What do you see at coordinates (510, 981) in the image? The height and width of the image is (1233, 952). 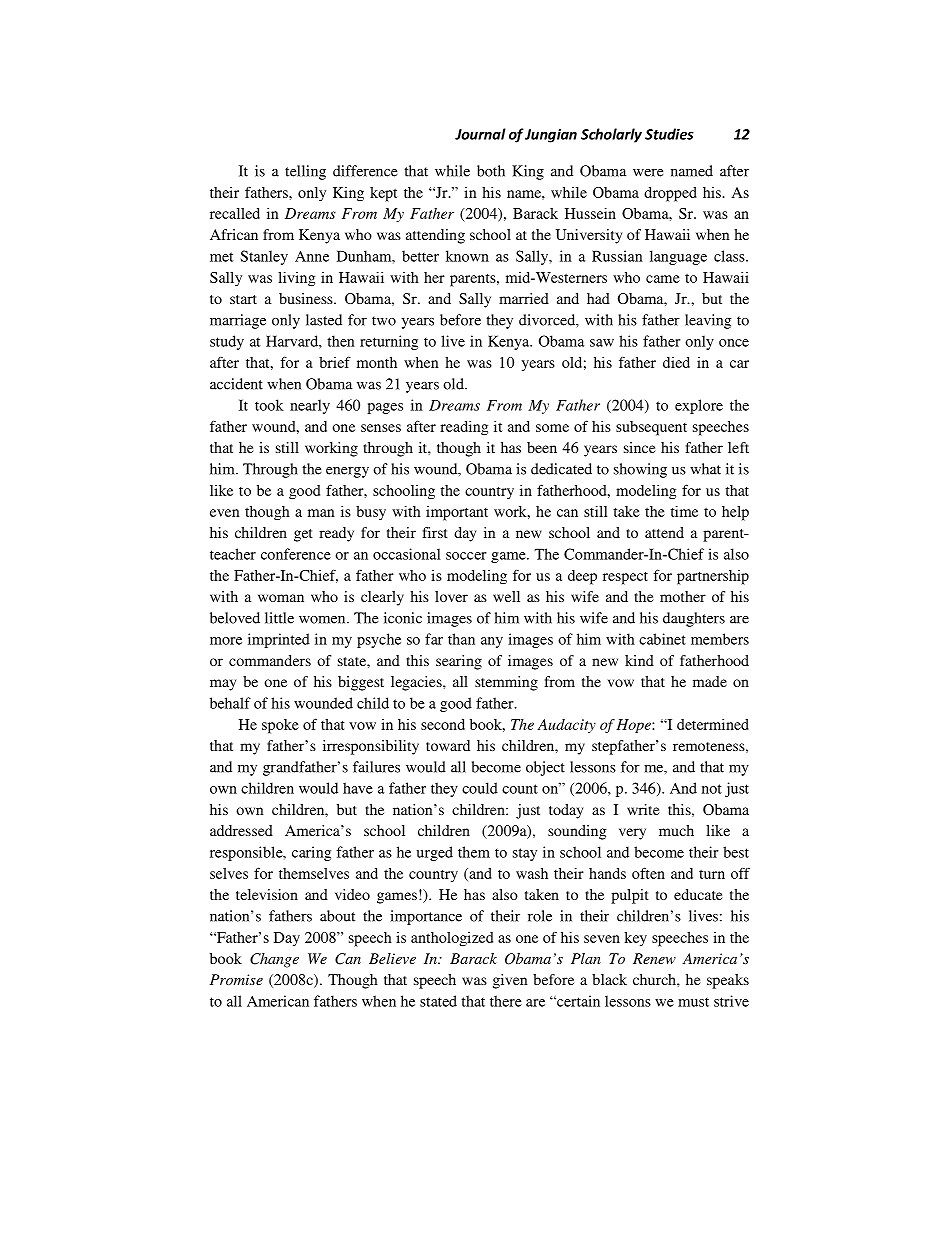 I see `given` at bounding box center [510, 981].
